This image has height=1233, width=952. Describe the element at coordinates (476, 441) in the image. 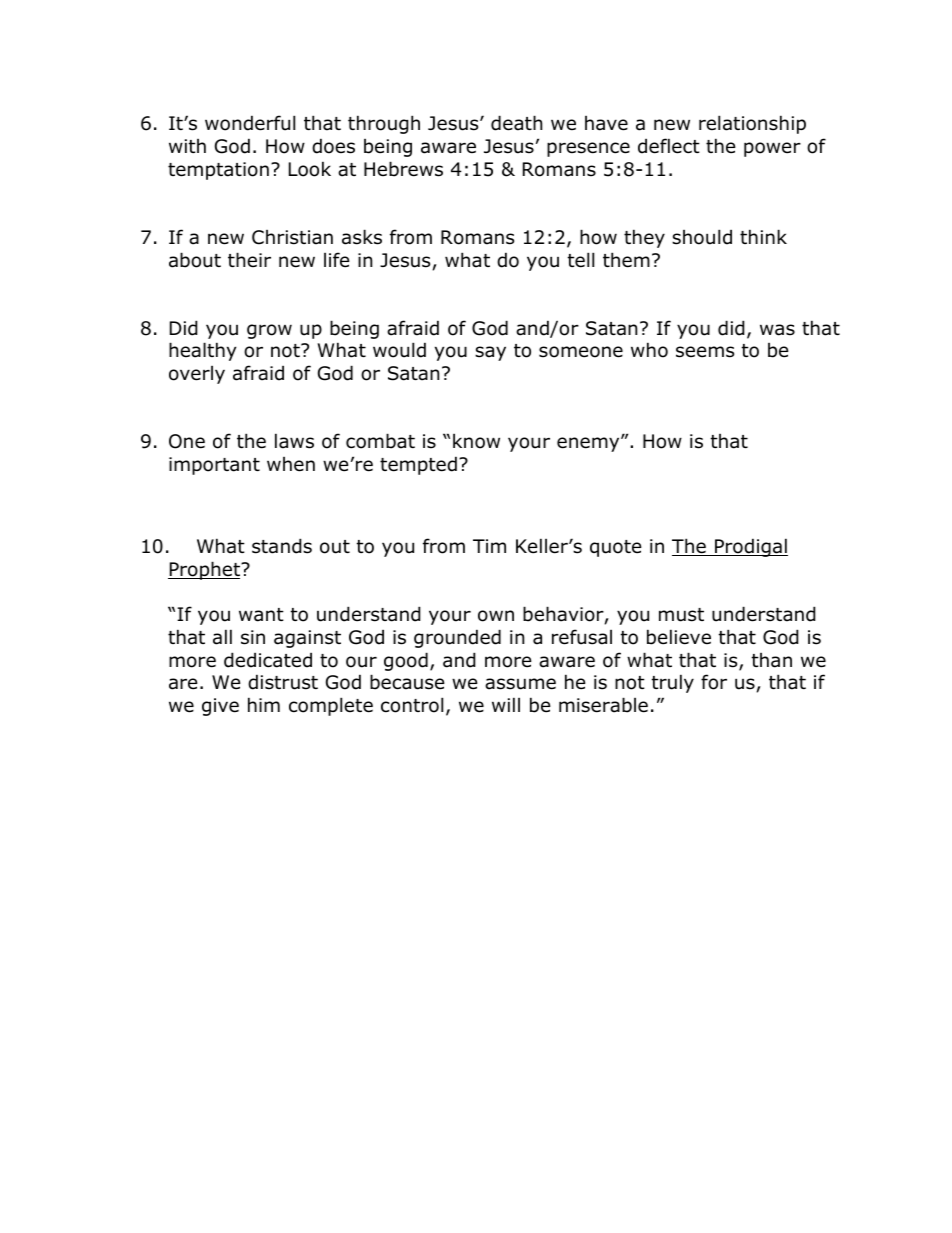

I see `know` at that location.
